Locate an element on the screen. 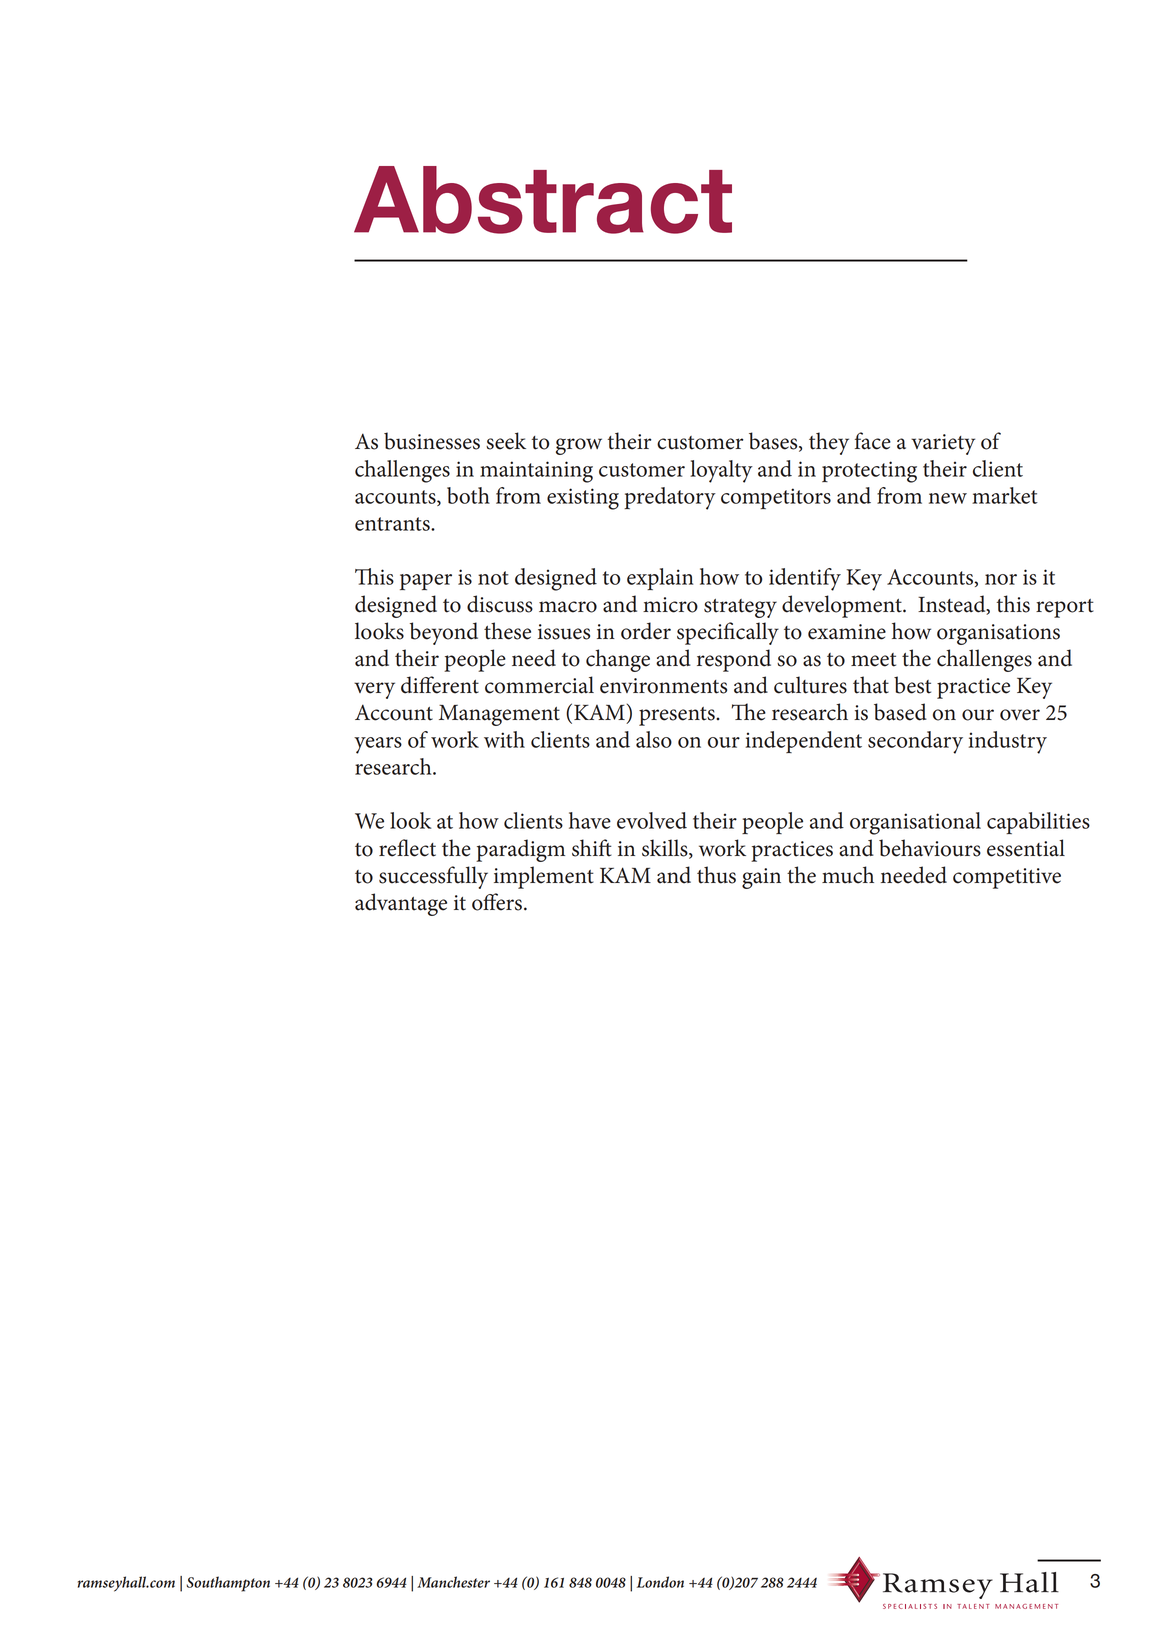  entrants is located at coordinates (393, 524).
